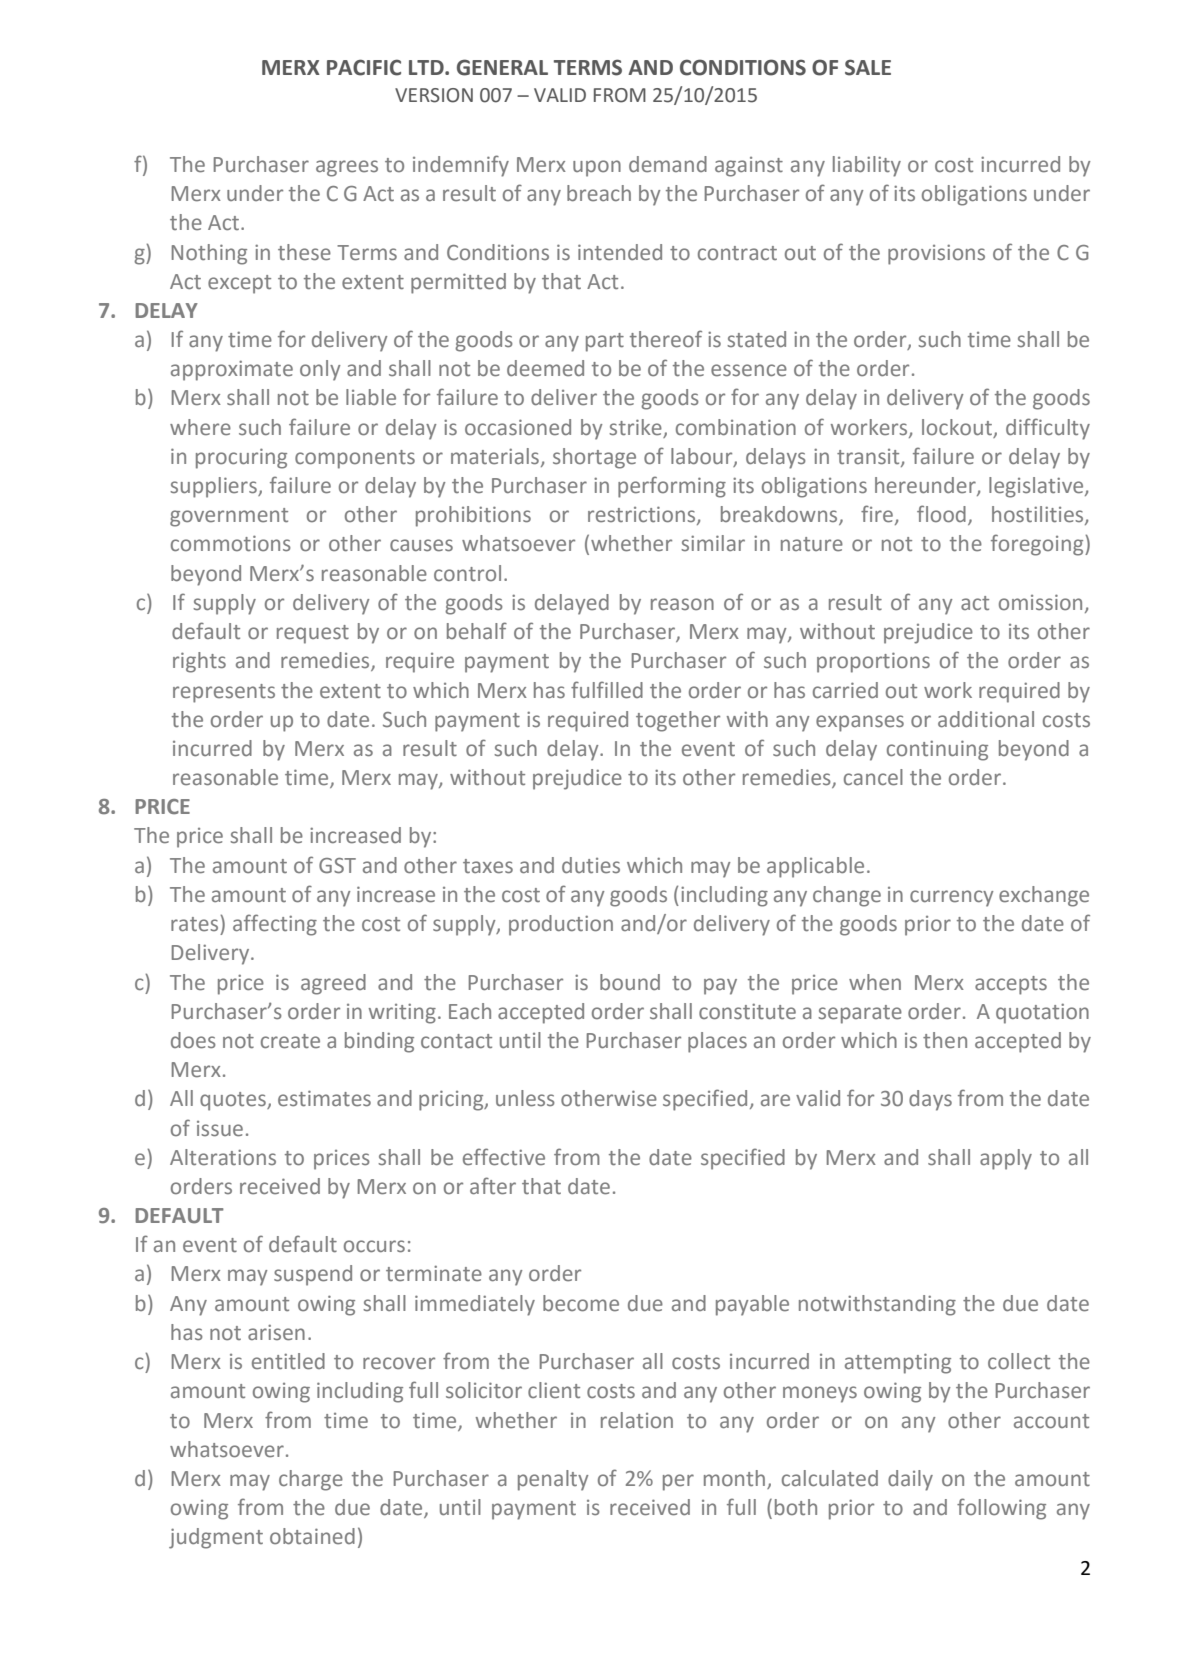  I want to click on GST, so click(337, 866).
